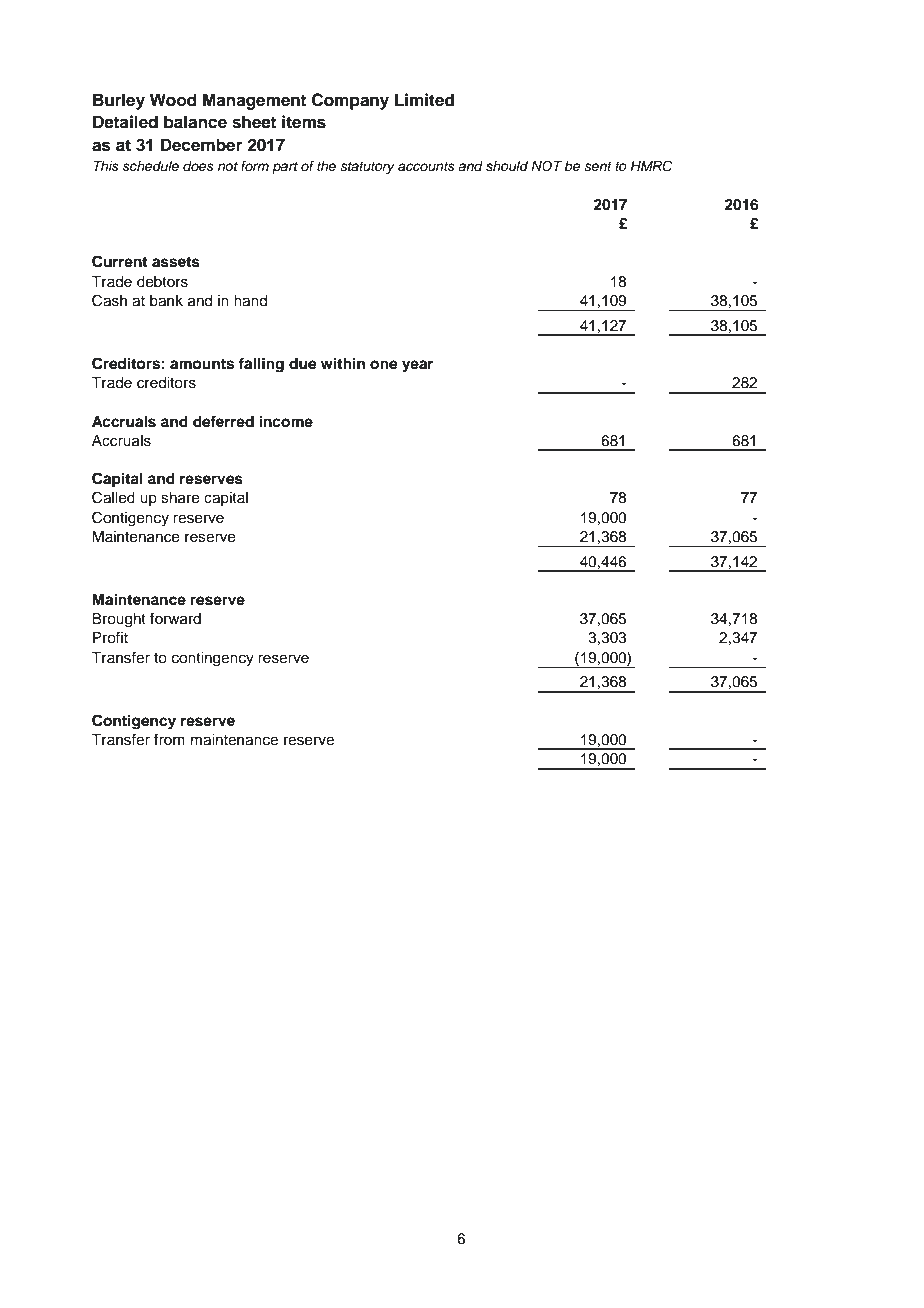  Describe the element at coordinates (343, 363) in the image. I see `within` at that location.
